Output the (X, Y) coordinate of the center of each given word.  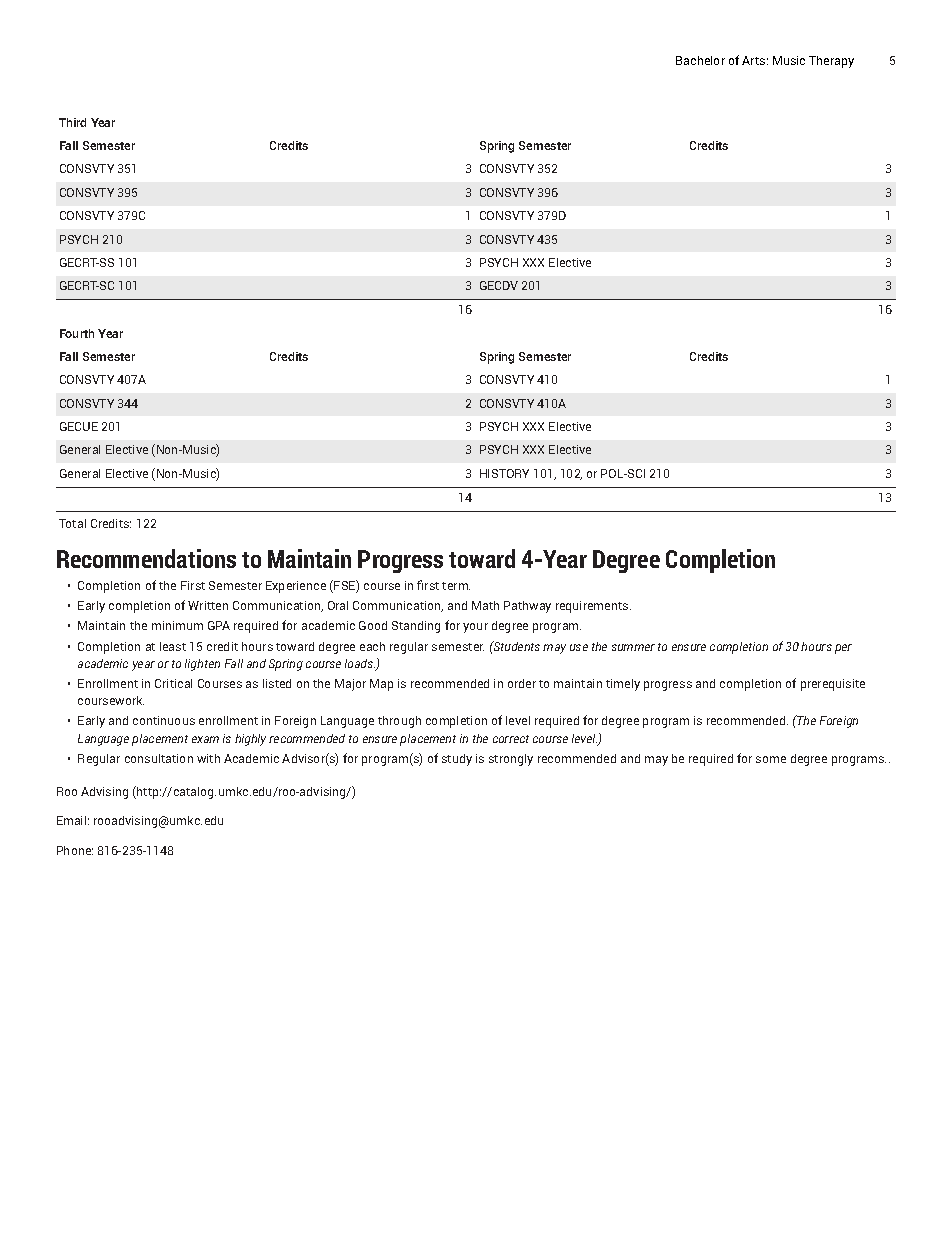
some (771, 759)
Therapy (831, 62)
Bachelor (700, 60)
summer (633, 647)
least (173, 646)
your (475, 628)
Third (72, 122)
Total (72, 523)
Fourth (77, 333)
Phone (75, 850)
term (456, 586)
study (457, 760)
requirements (593, 607)
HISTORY (504, 473)
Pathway (527, 607)
